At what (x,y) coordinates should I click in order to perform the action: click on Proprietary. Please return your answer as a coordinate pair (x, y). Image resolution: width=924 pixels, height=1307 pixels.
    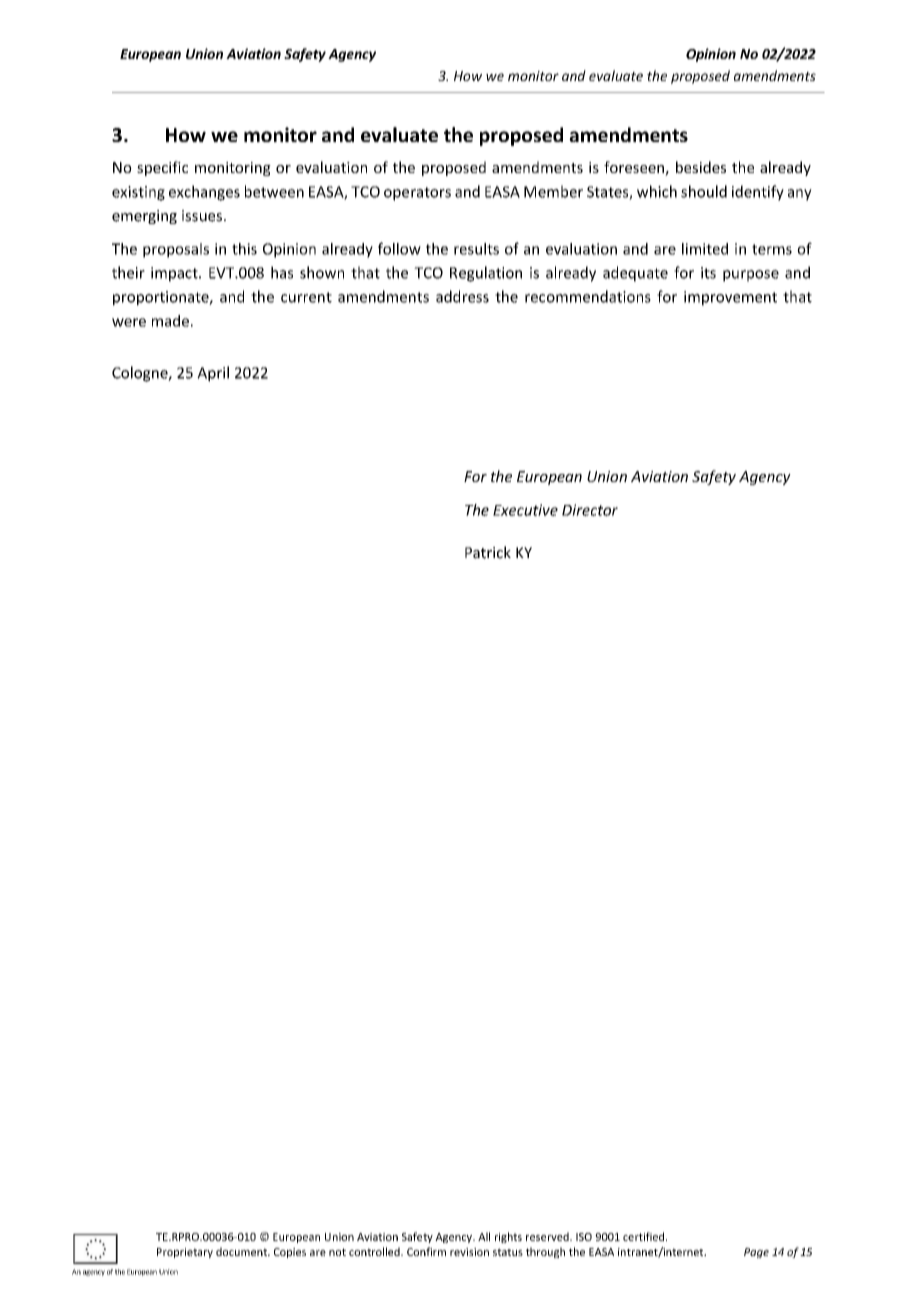
    Looking at the image, I should click on (185, 1253).
